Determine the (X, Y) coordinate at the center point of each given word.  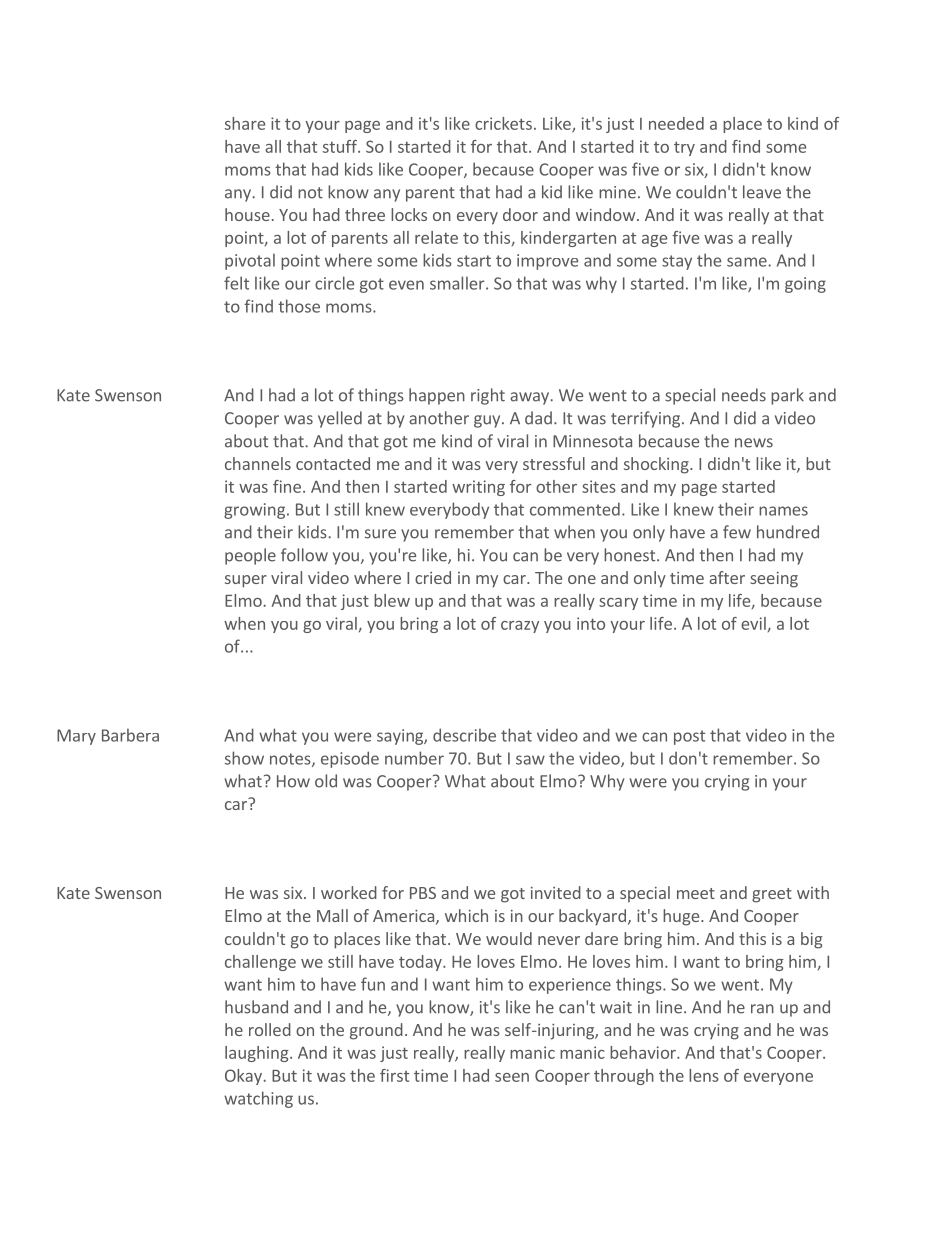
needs (744, 395)
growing (254, 511)
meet (696, 893)
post (689, 737)
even (406, 285)
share (245, 123)
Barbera (130, 735)
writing (478, 488)
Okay (244, 1077)
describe (464, 735)
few (737, 532)
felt (236, 283)
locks (409, 214)
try (684, 148)
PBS (423, 893)
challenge (260, 963)
